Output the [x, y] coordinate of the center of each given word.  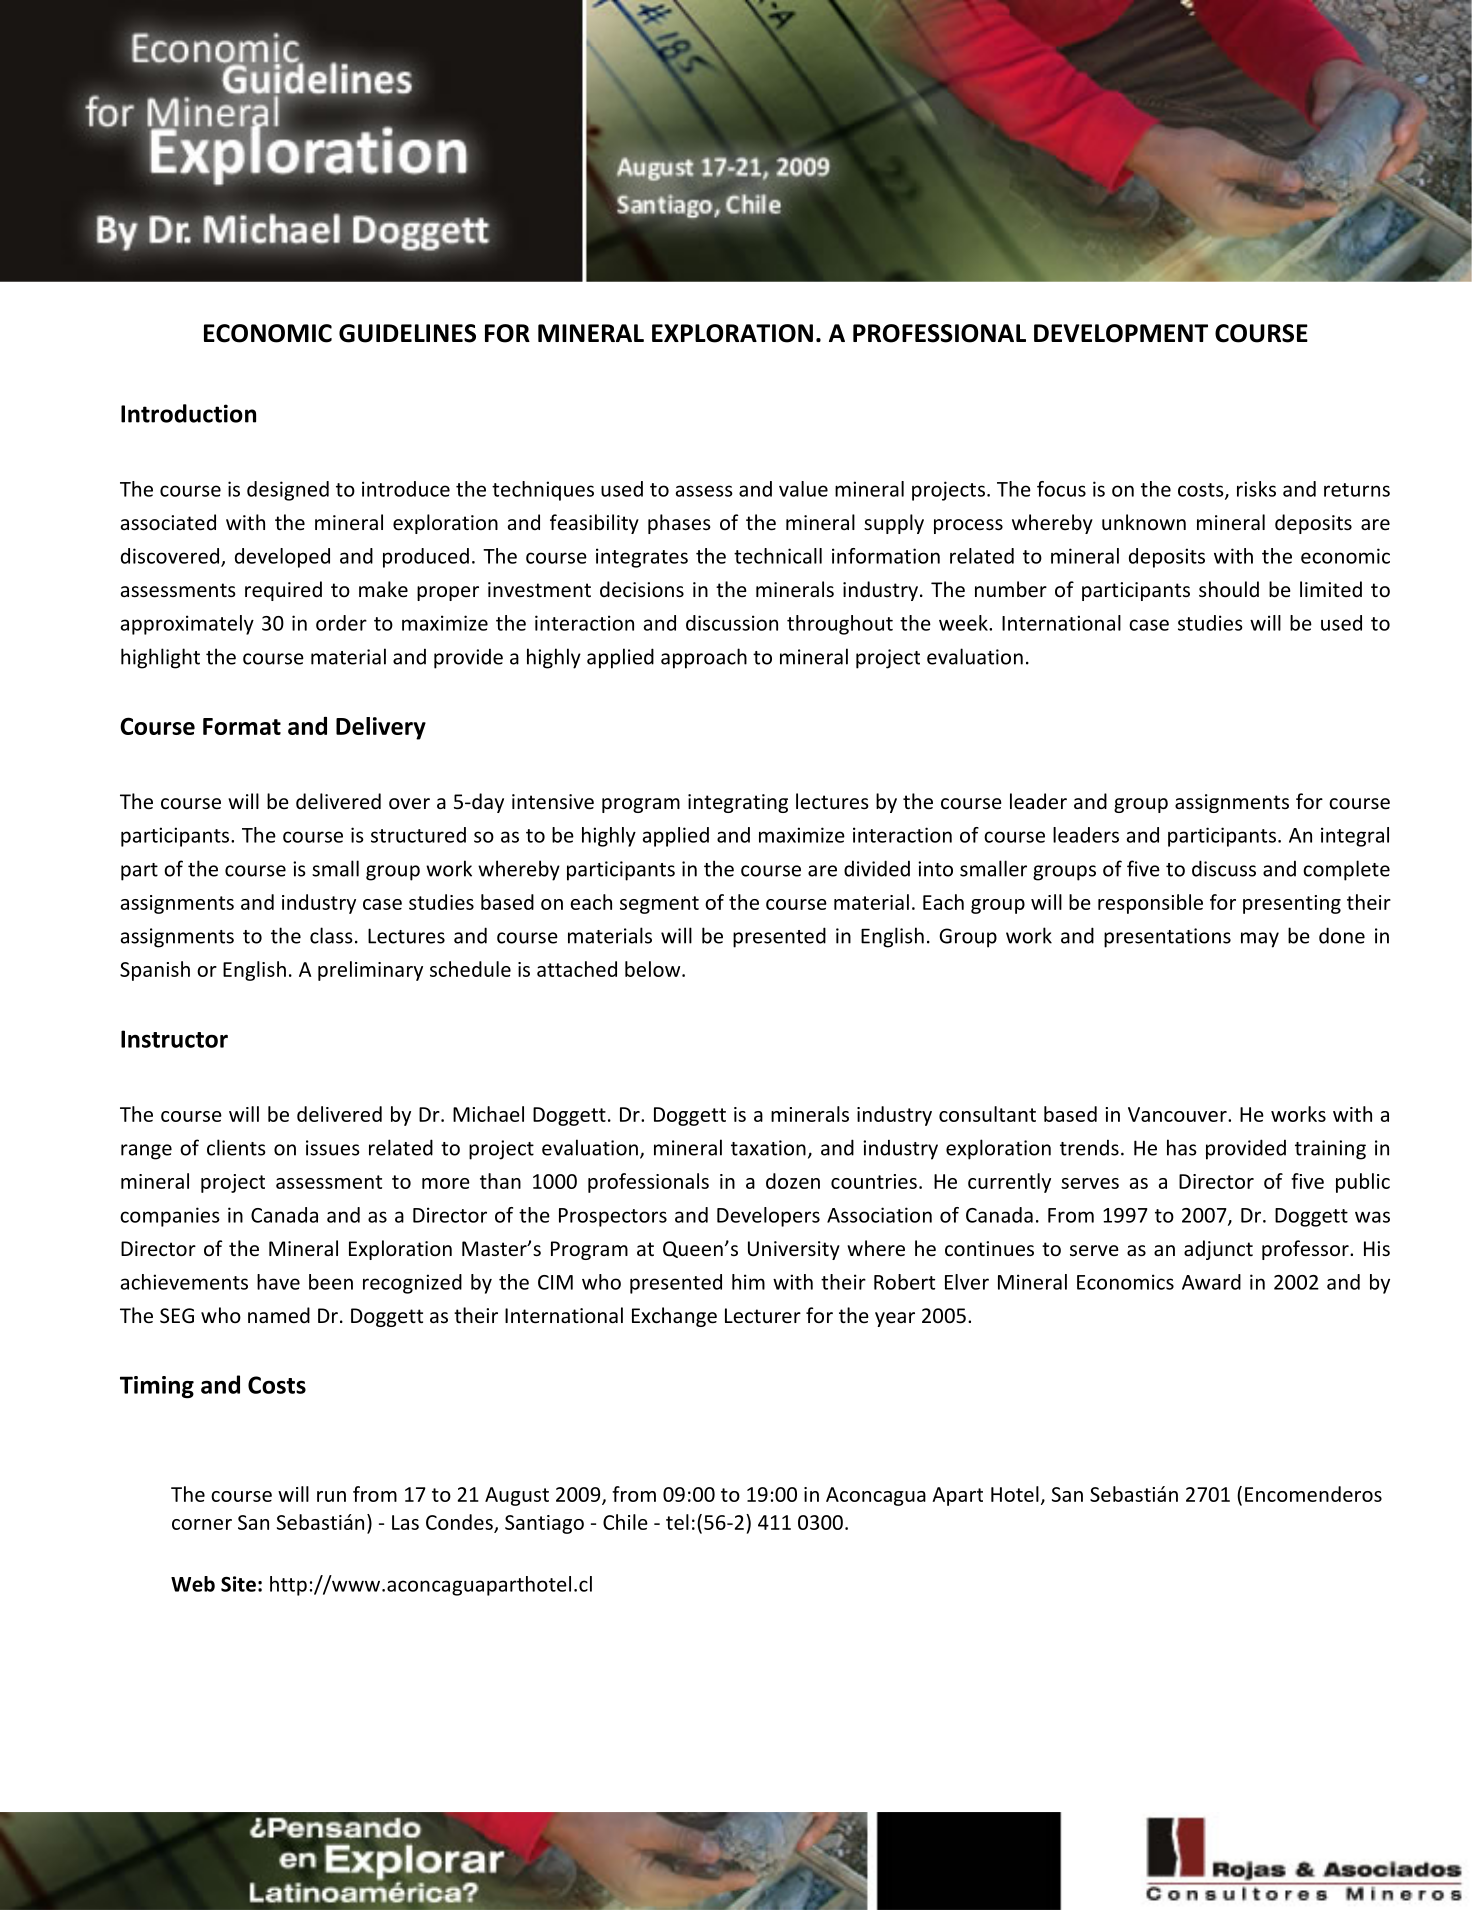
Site [238, 1584]
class [331, 935]
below [654, 969]
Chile [625, 1522]
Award [1211, 1282]
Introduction [188, 413]
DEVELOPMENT [1121, 333]
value [803, 489]
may [1260, 940]
